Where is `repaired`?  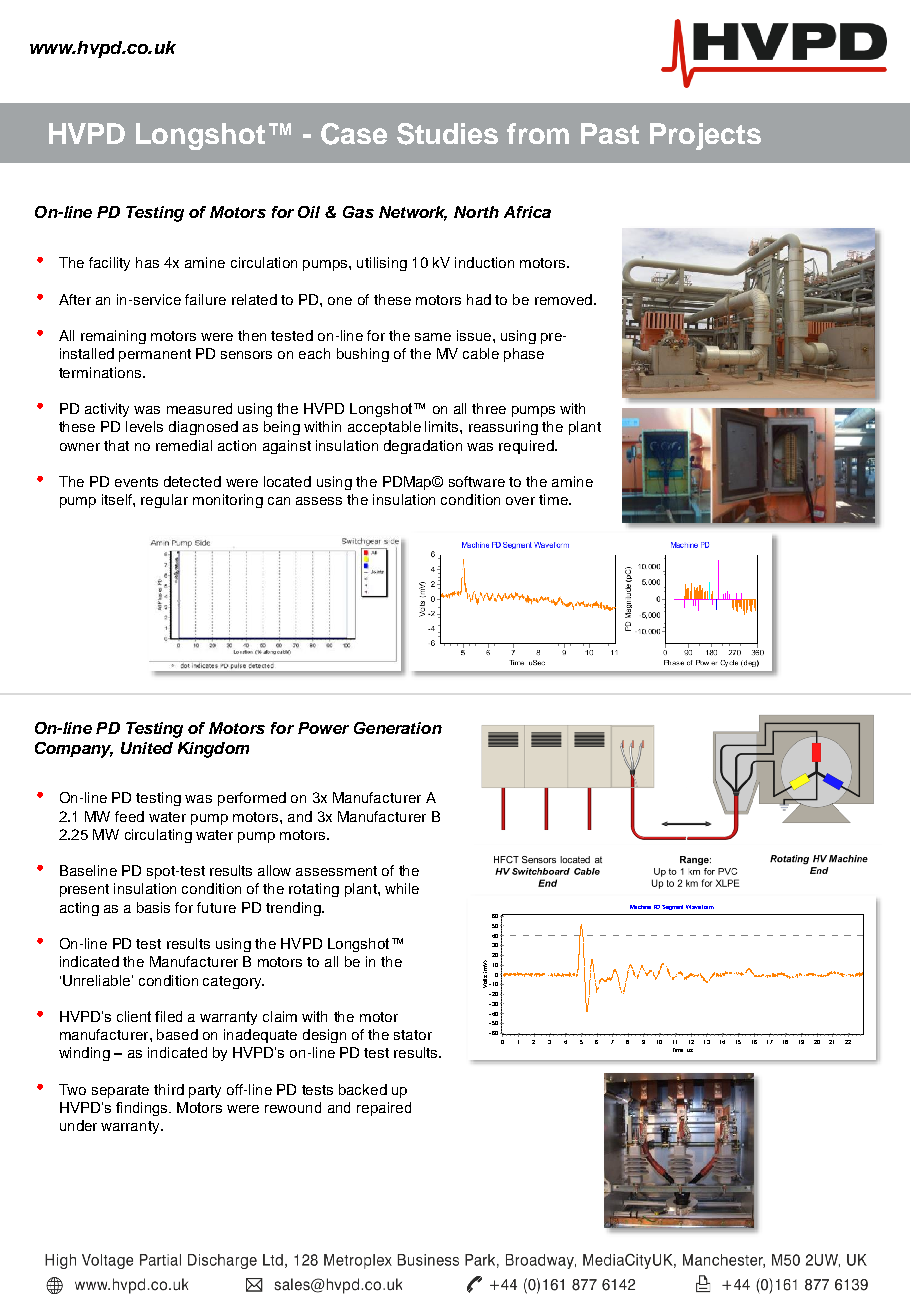
repaired is located at coordinates (384, 1109).
